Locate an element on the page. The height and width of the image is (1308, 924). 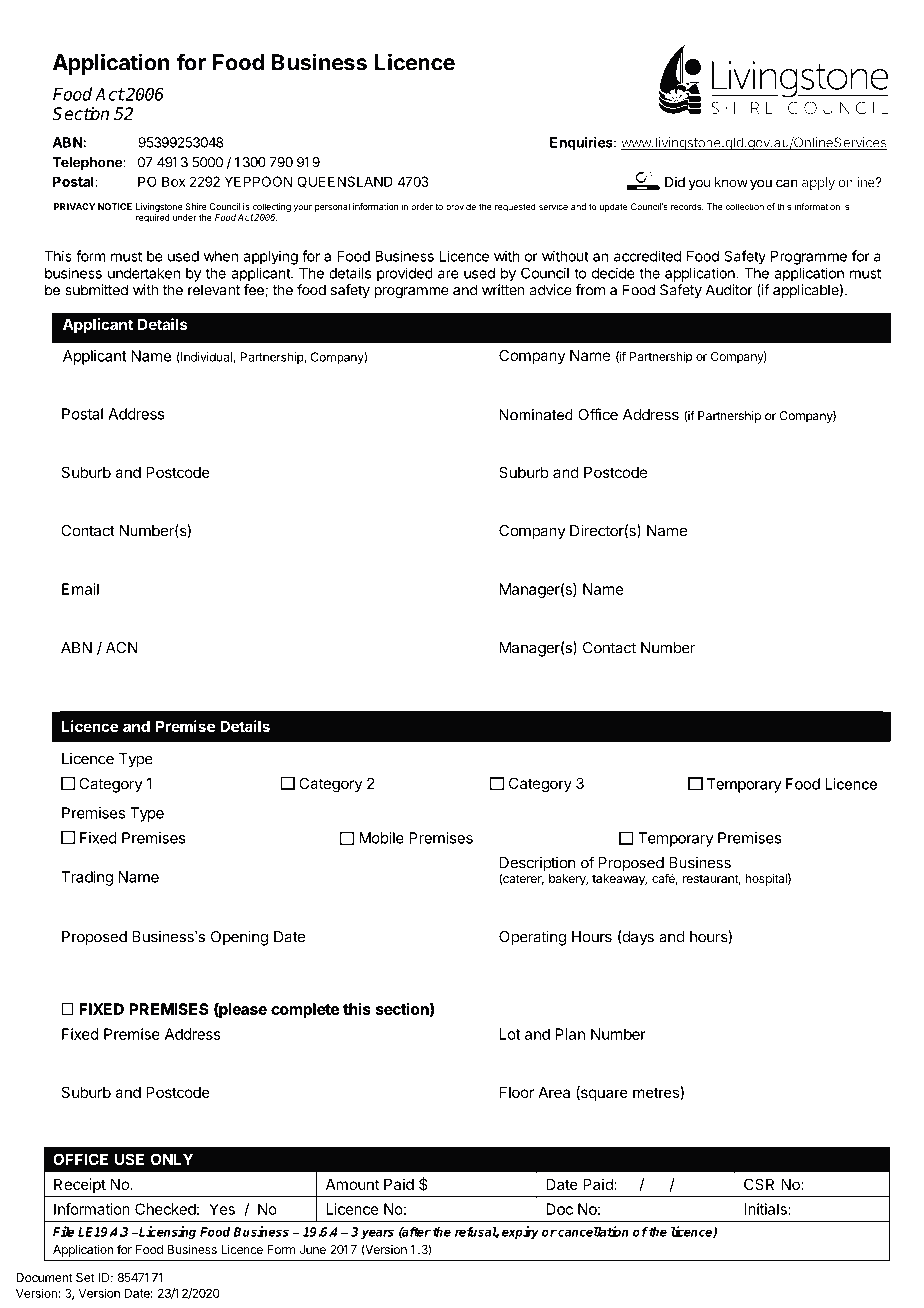
Did is located at coordinates (675, 182).
